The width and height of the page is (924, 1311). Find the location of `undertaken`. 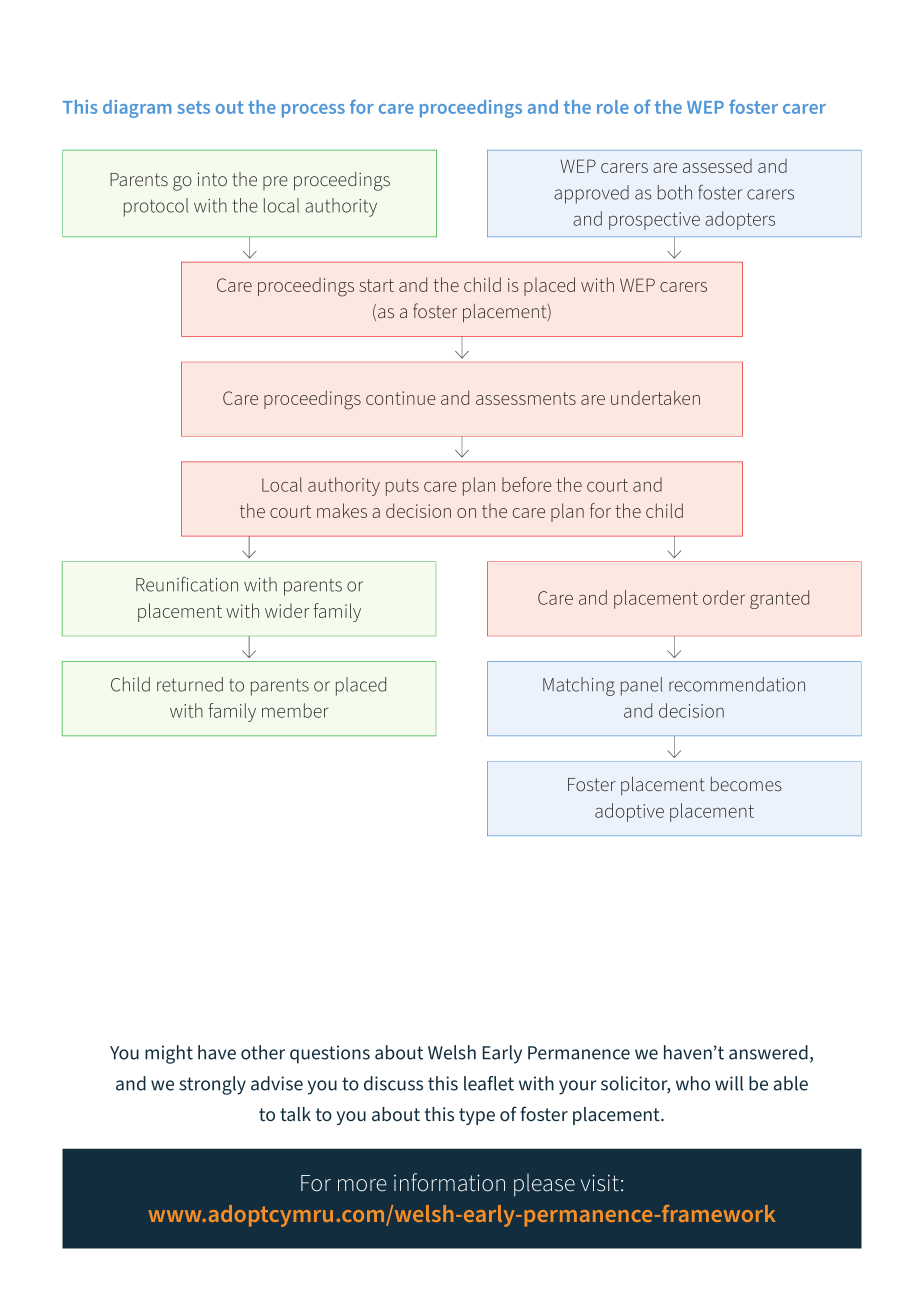

undertaken is located at coordinates (655, 397).
